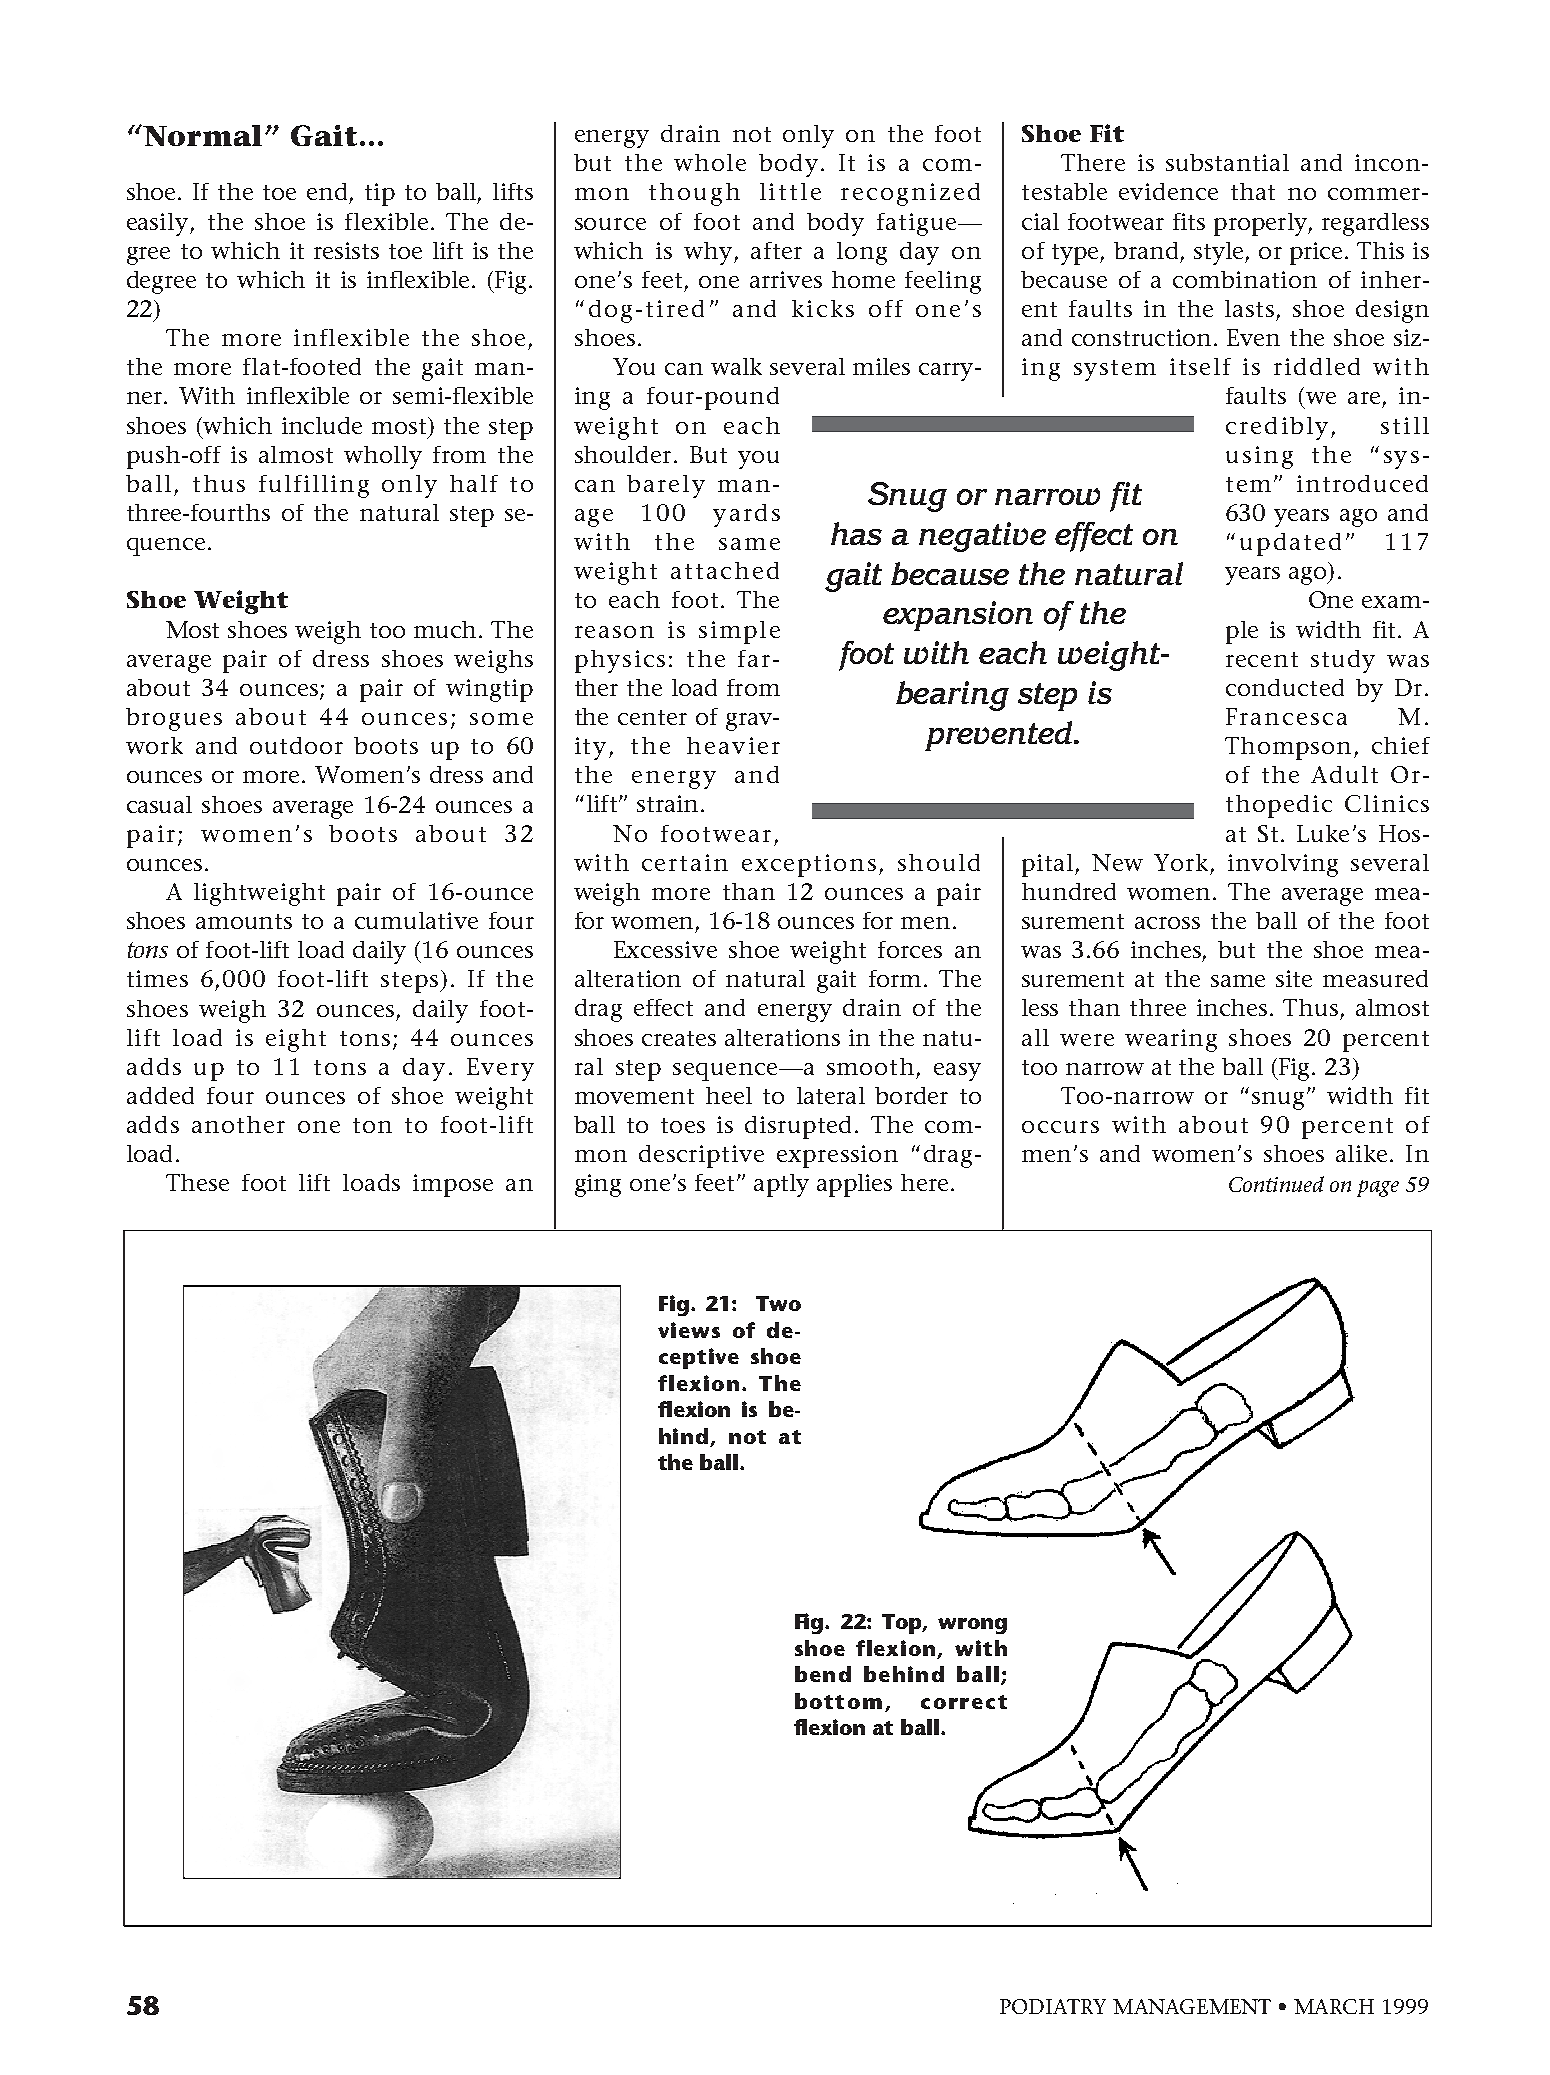  What do you see at coordinates (689, 1330) in the document?
I see `views` at bounding box center [689, 1330].
